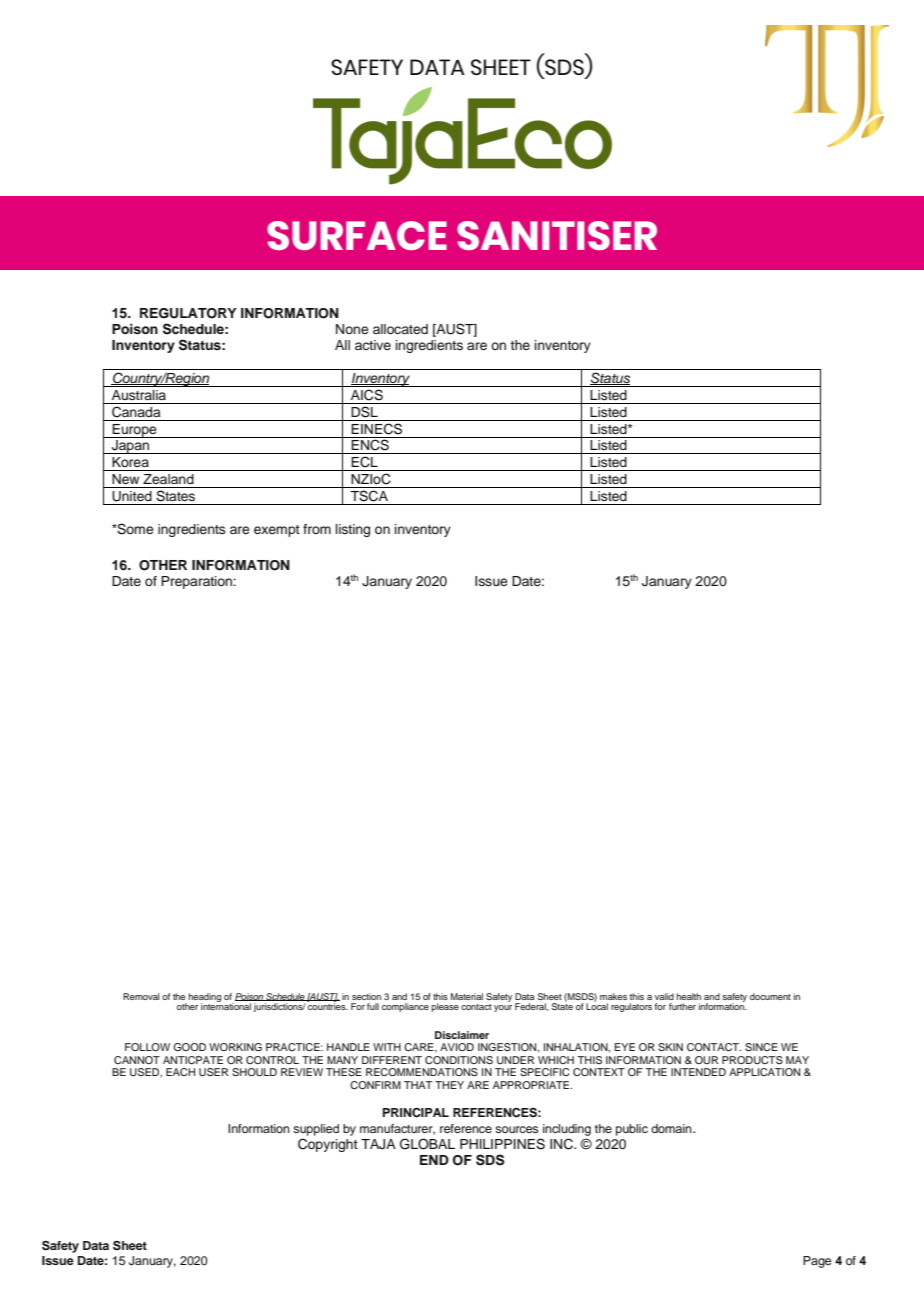 This screenshot has height=1308, width=924. I want to click on Copyright, so click(328, 1145).
